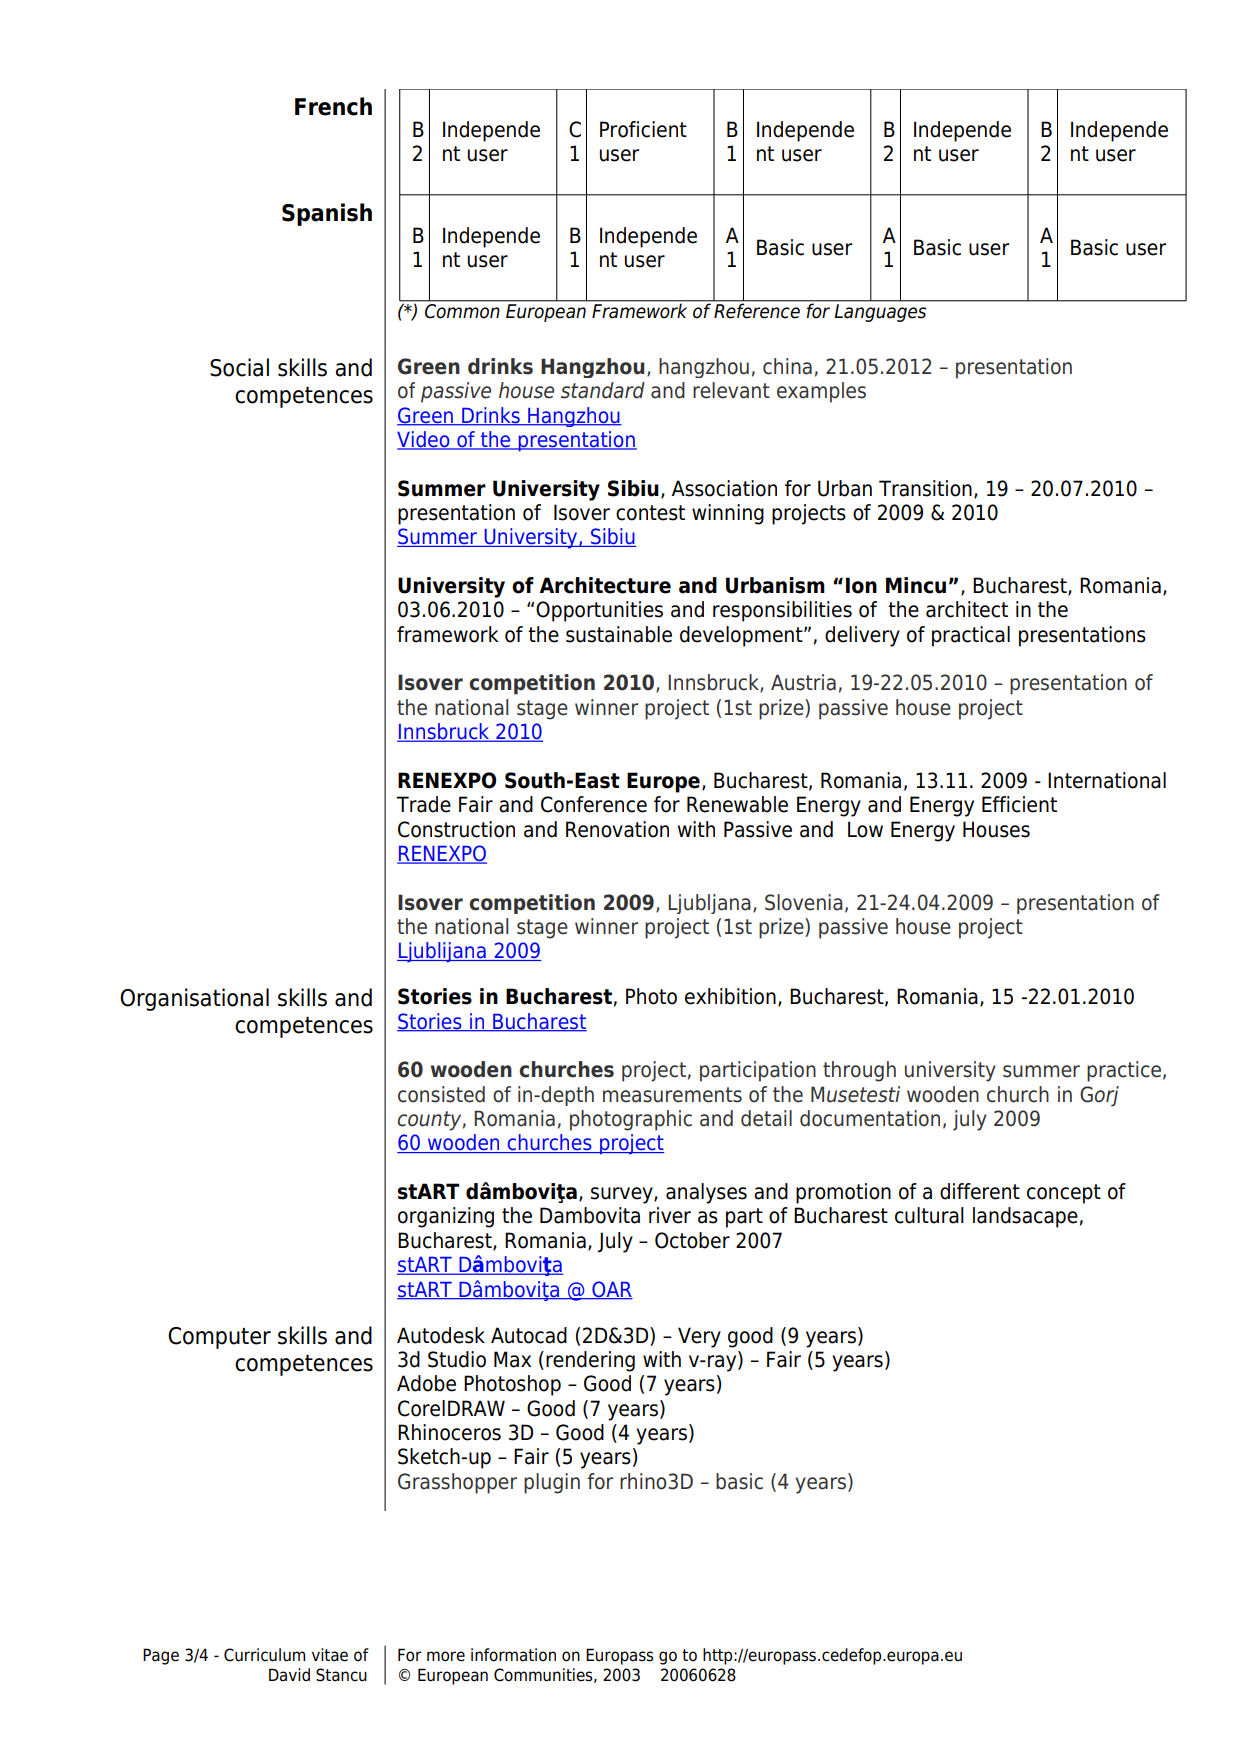  What do you see at coordinates (643, 129) in the screenshot?
I see `Proficient` at bounding box center [643, 129].
